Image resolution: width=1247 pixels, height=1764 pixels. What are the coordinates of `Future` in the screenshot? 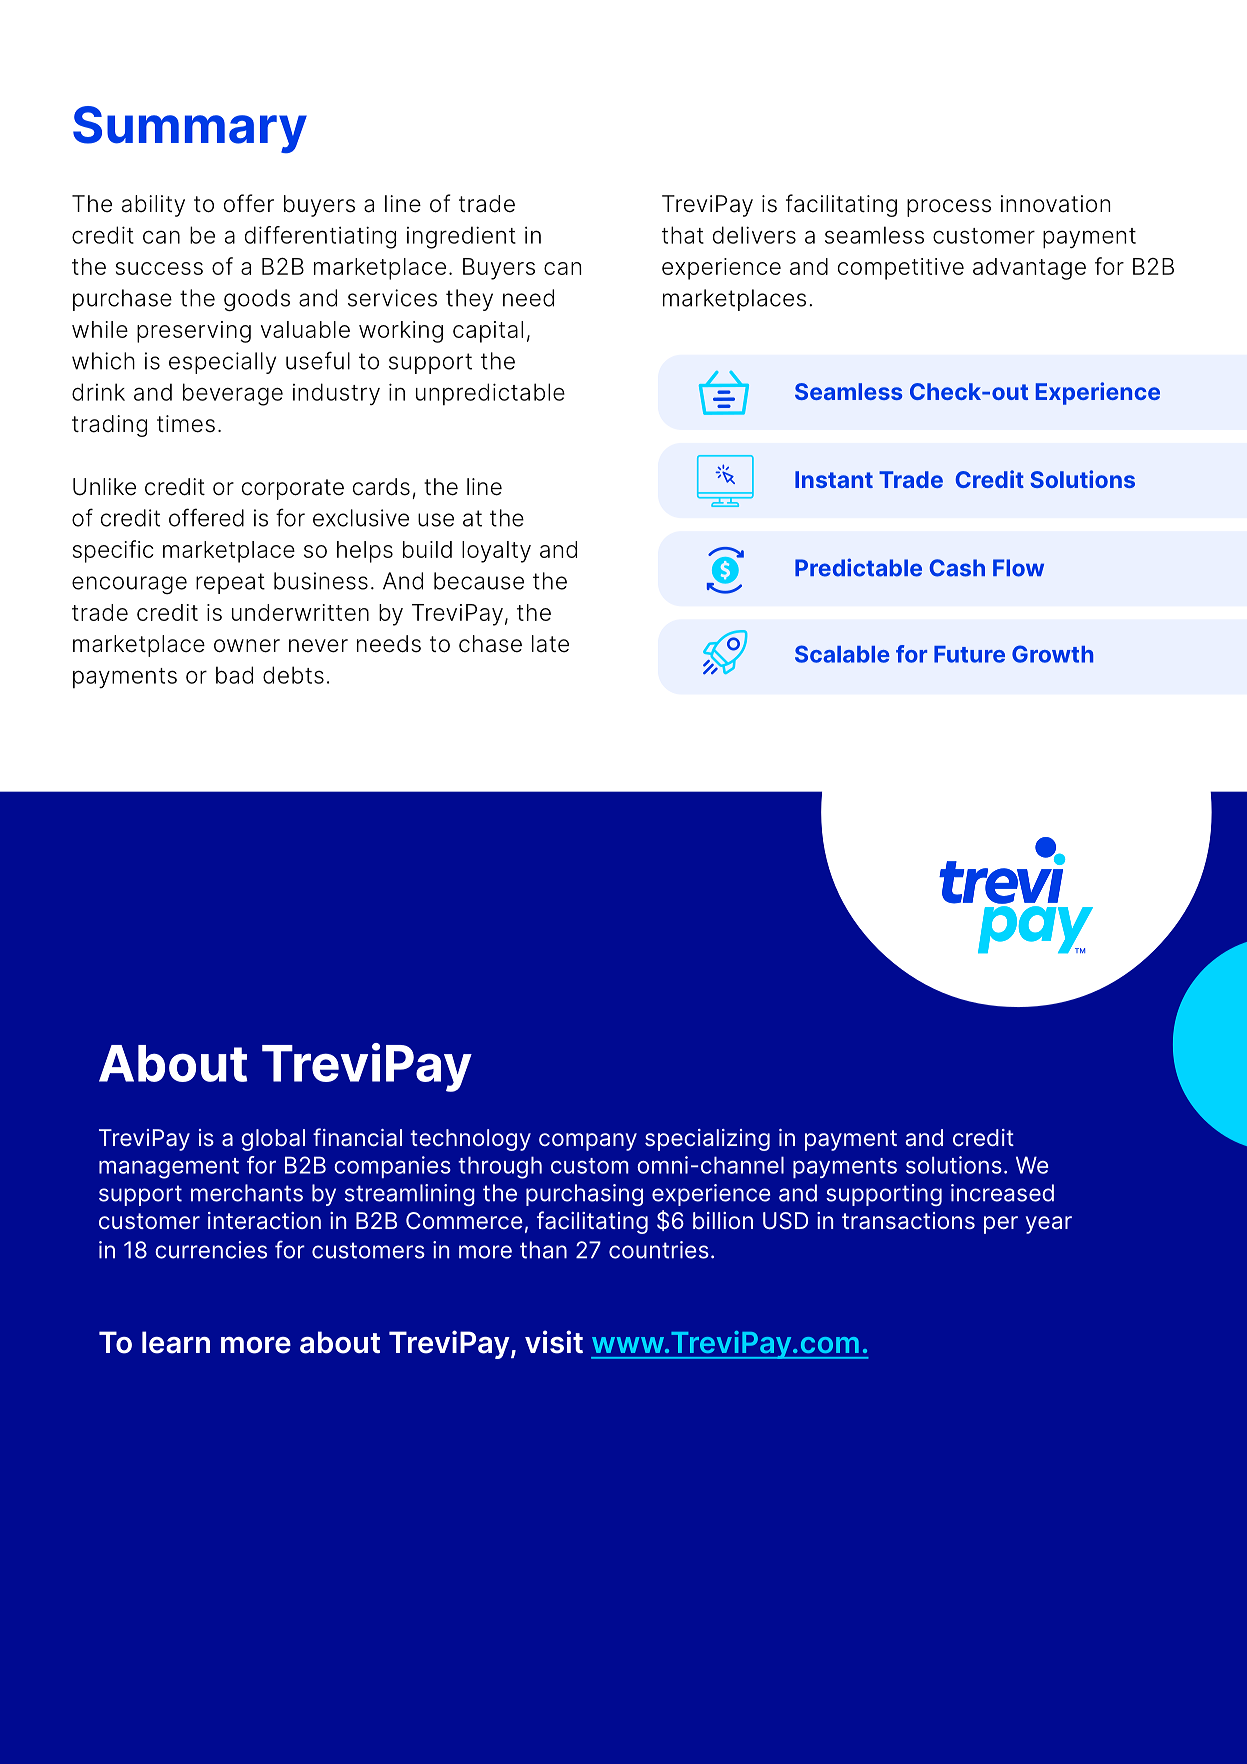 It's located at (969, 654).
